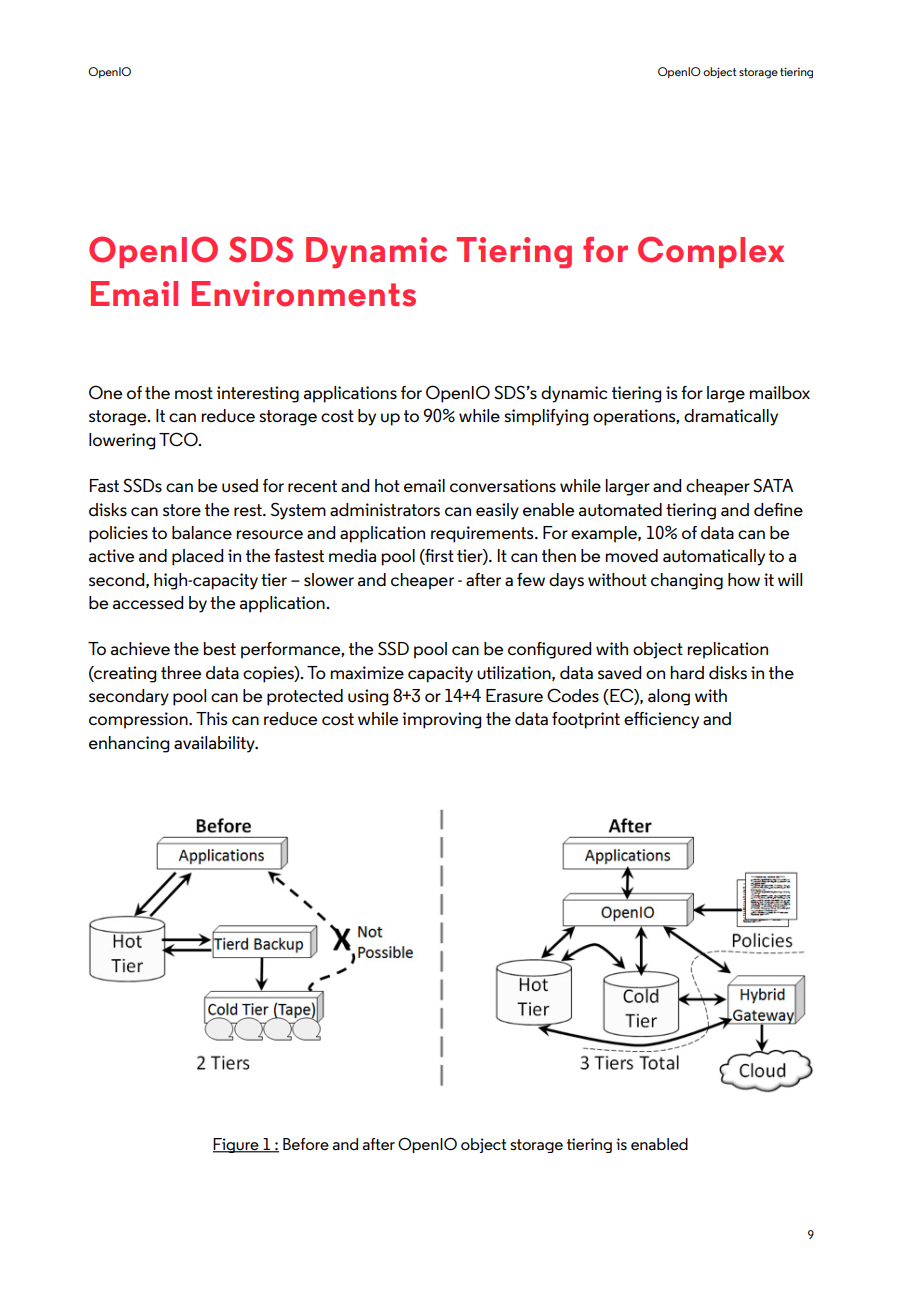 The height and width of the screenshot is (1308, 924). I want to click on footprint, so click(586, 720).
